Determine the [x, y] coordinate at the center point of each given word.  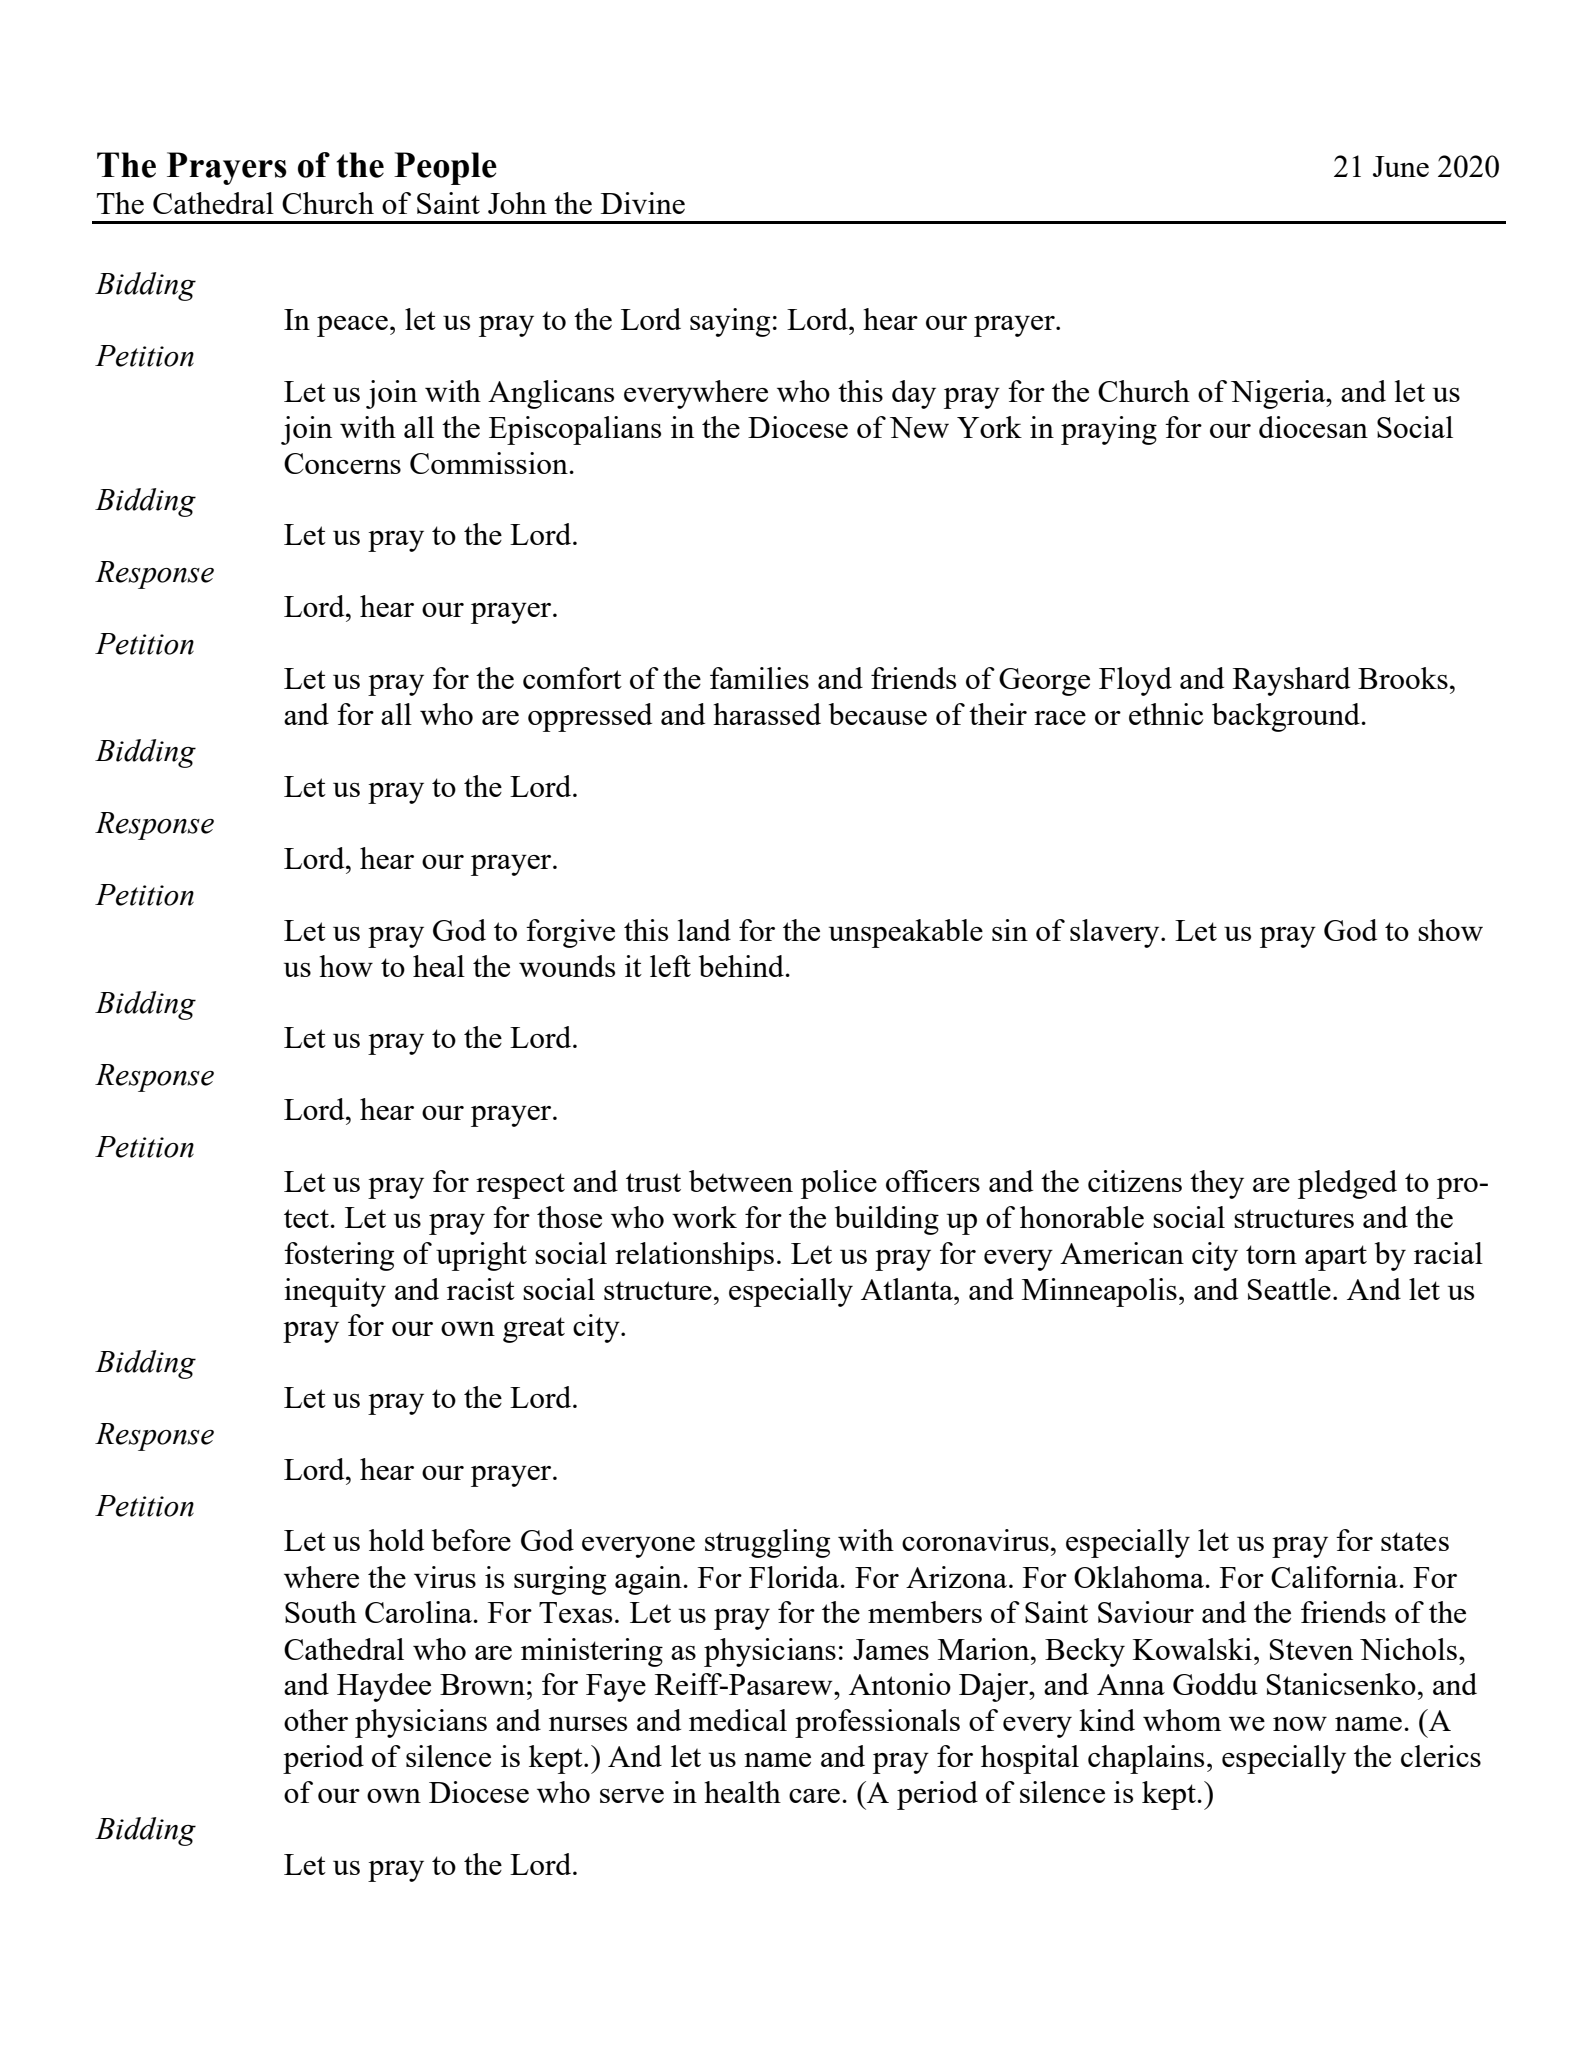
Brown [482, 1684]
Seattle [1289, 1289]
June [1401, 166]
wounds [567, 966]
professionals [877, 1723]
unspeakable [906, 933]
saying [730, 322]
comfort [572, 678]
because [878, 714]
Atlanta [908, 1289]
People [445, 168]
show [1450, 930]
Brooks [1403, 678]
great [534, 1330]
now [1300, 1724]
